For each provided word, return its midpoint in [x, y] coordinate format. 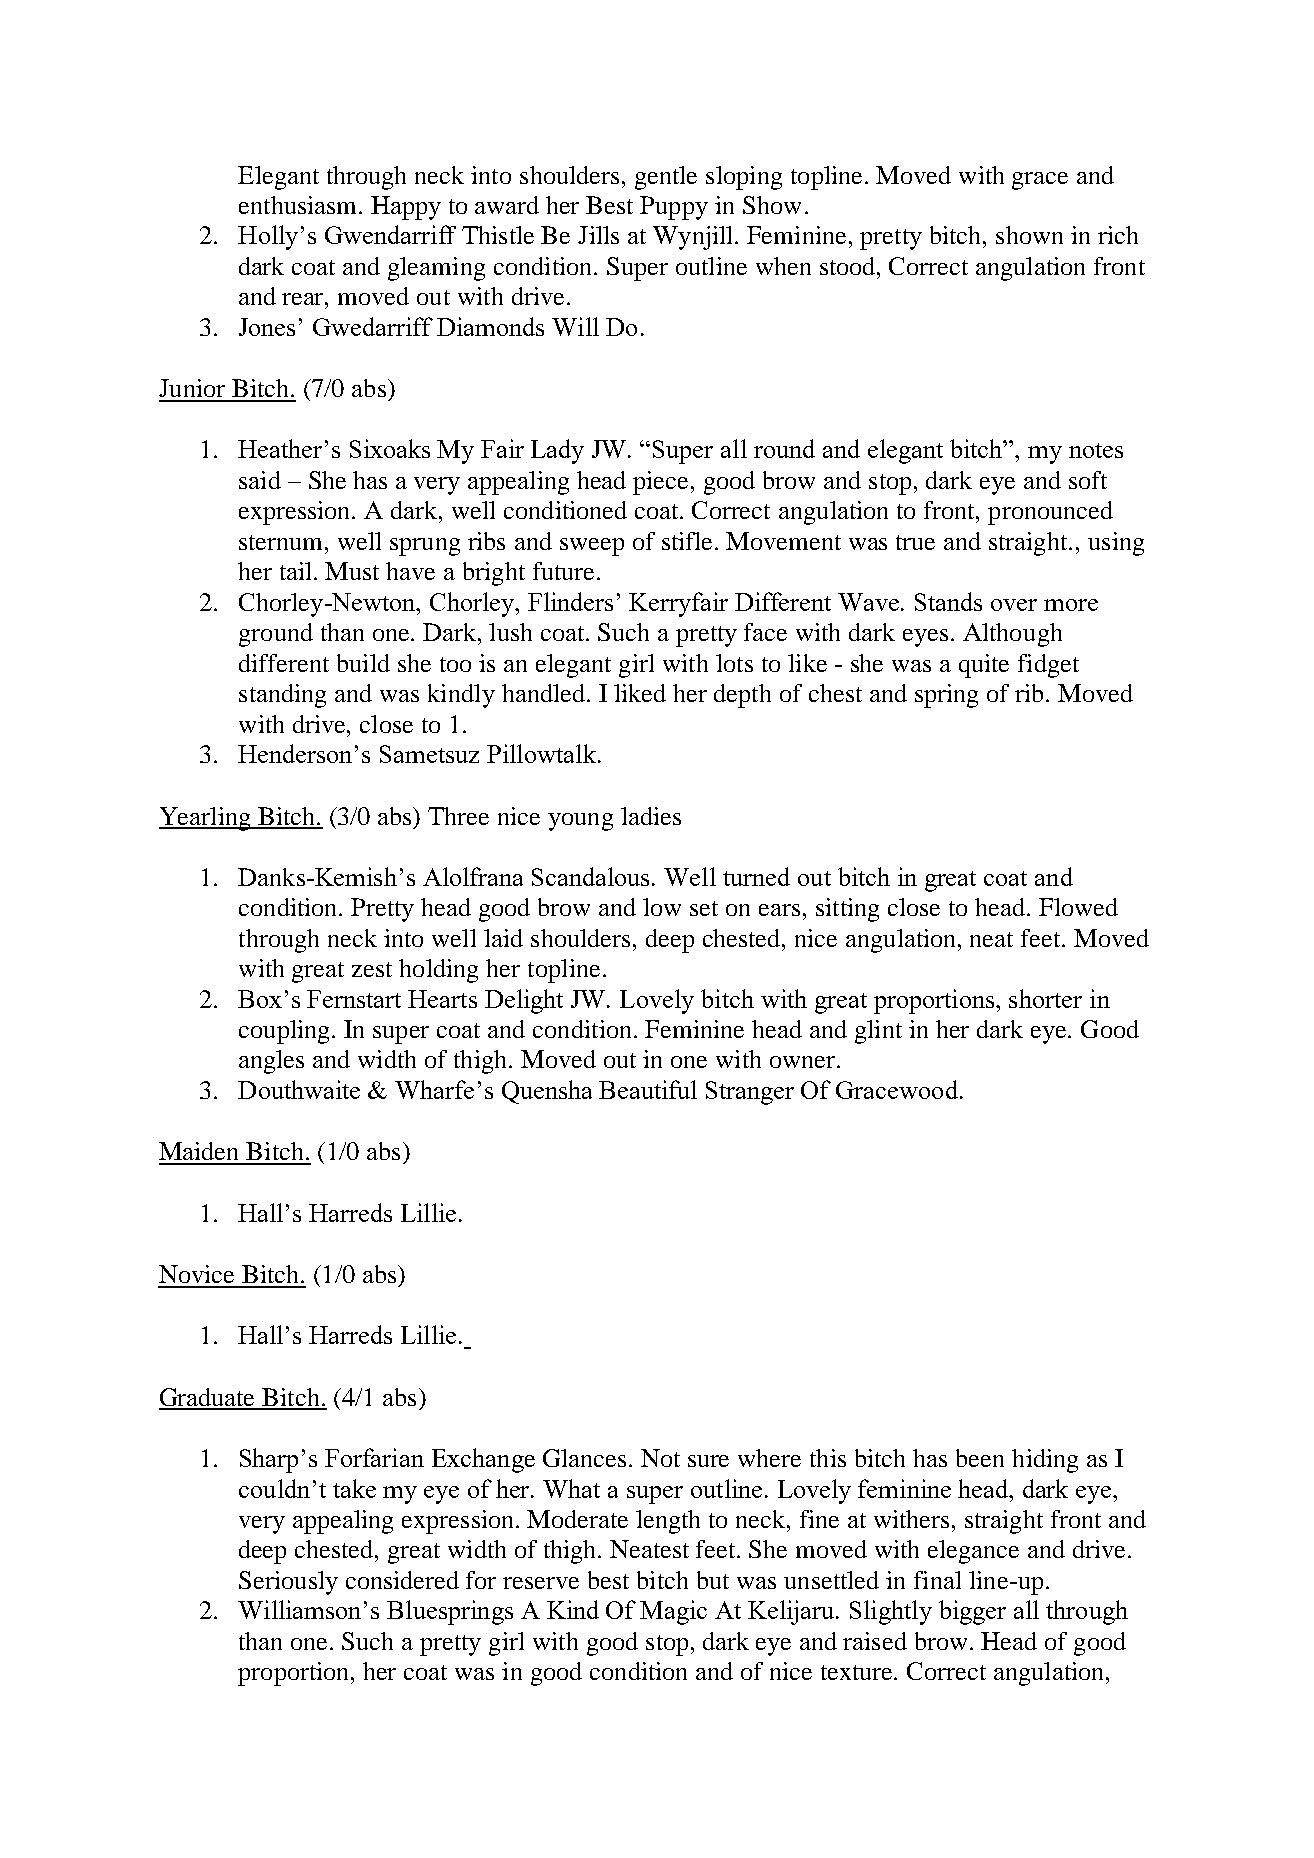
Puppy [674, 208]
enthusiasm [299, 205]
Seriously [288, 1583]
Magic [673, 1612]
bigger [972, 1612]
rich [1118, 235]
